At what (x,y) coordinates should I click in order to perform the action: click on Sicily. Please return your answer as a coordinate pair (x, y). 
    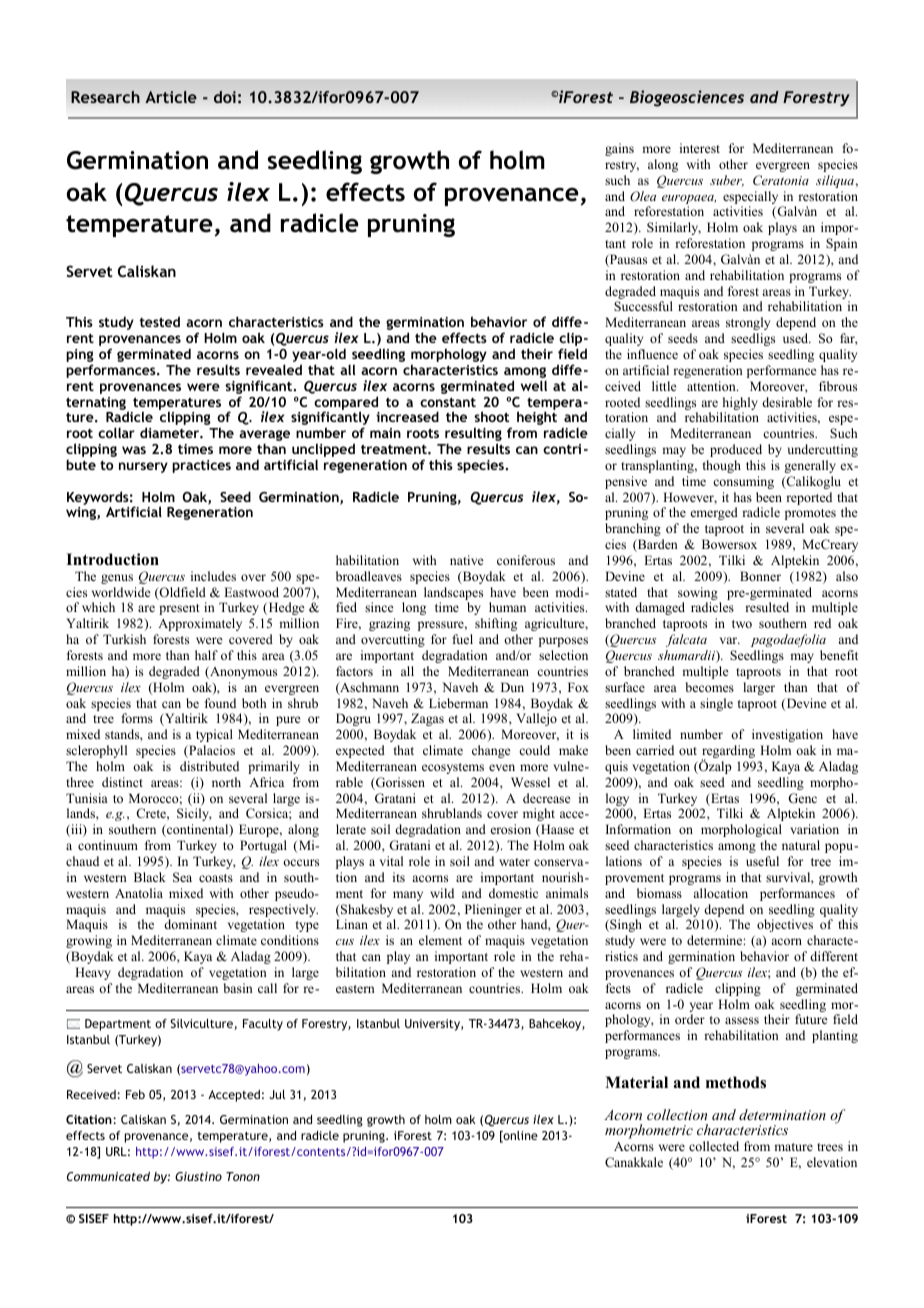
    Looking at the image, I should click on (194, 814).
